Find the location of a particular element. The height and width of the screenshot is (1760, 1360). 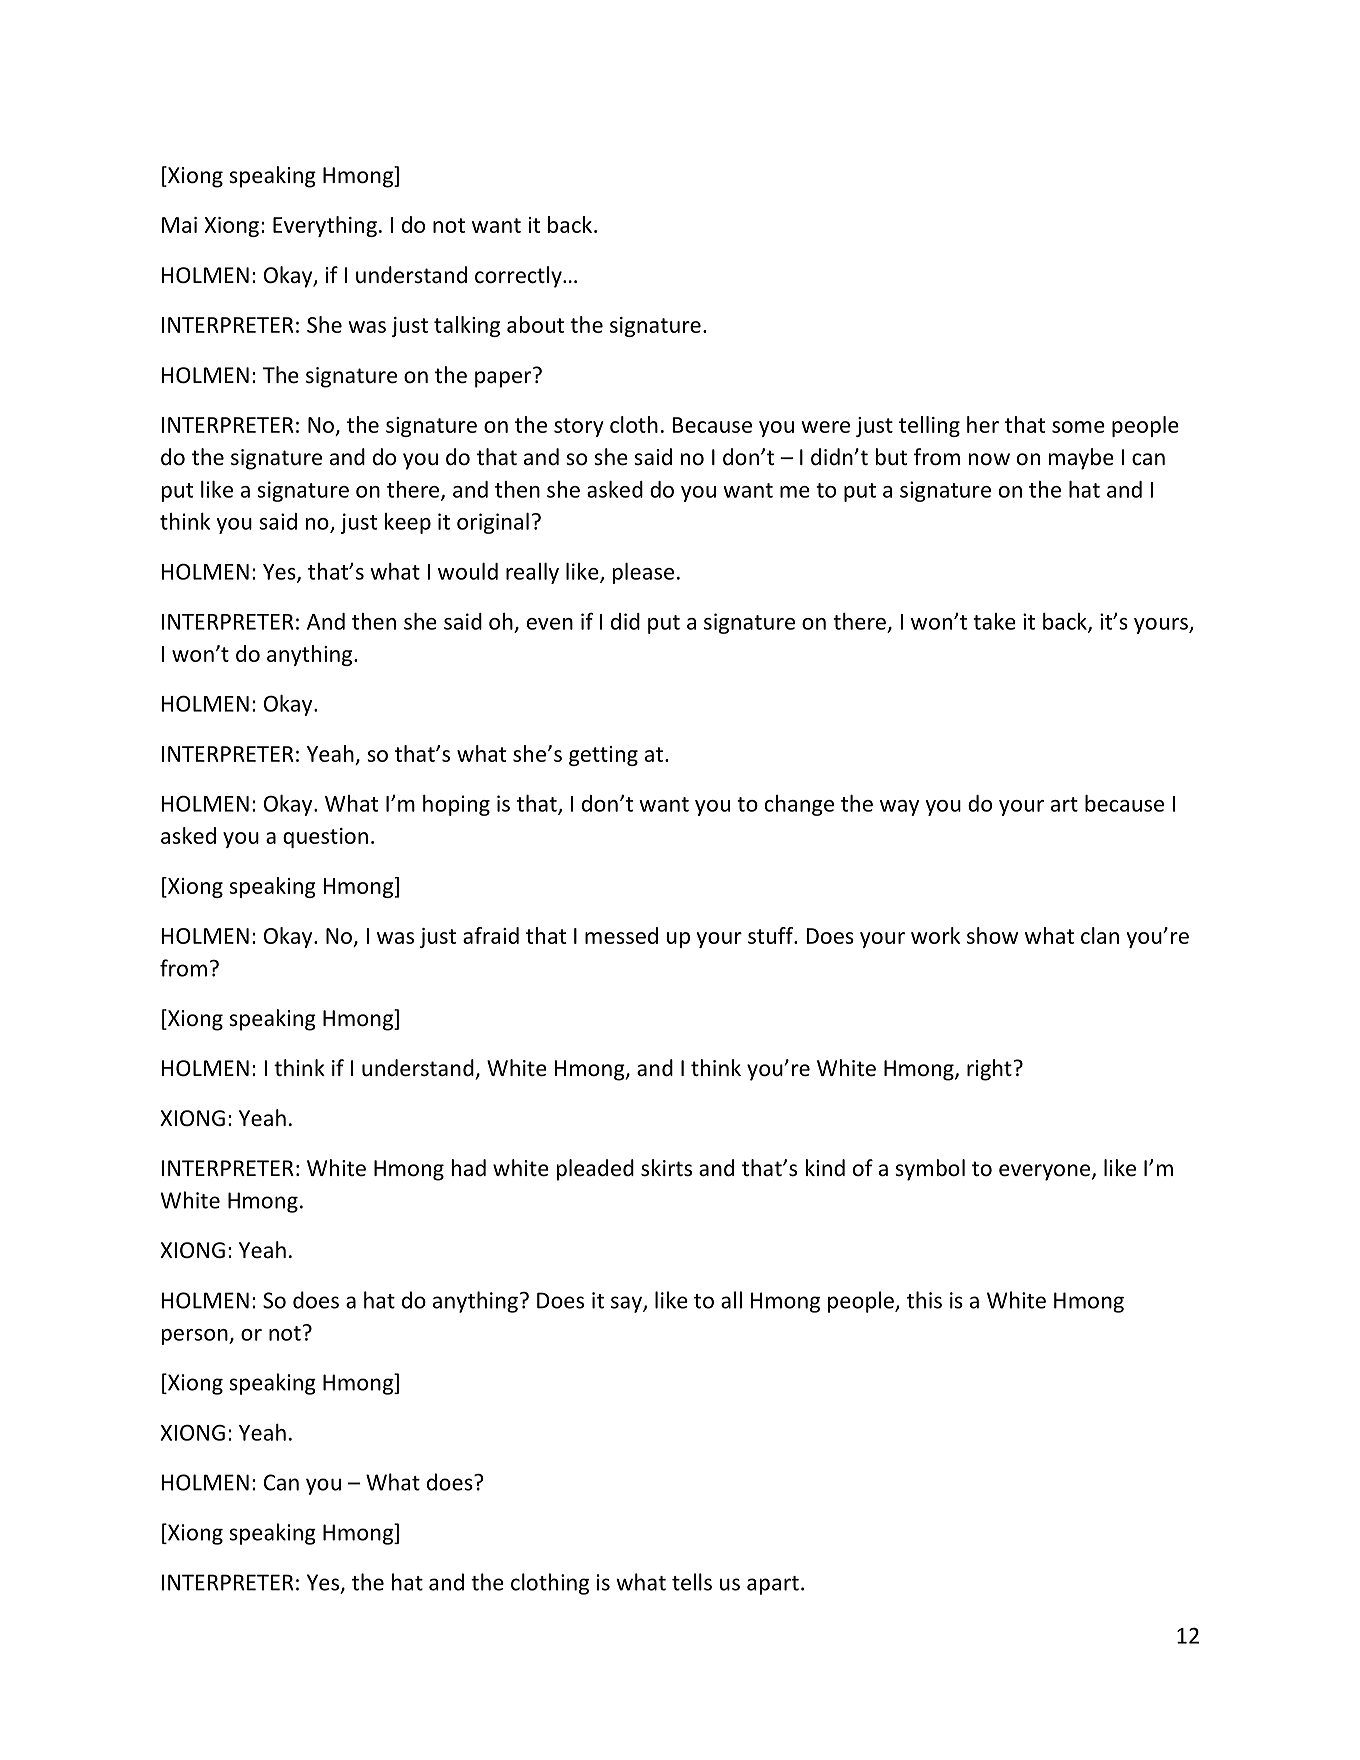

show is located at coordinates (992, 935).
